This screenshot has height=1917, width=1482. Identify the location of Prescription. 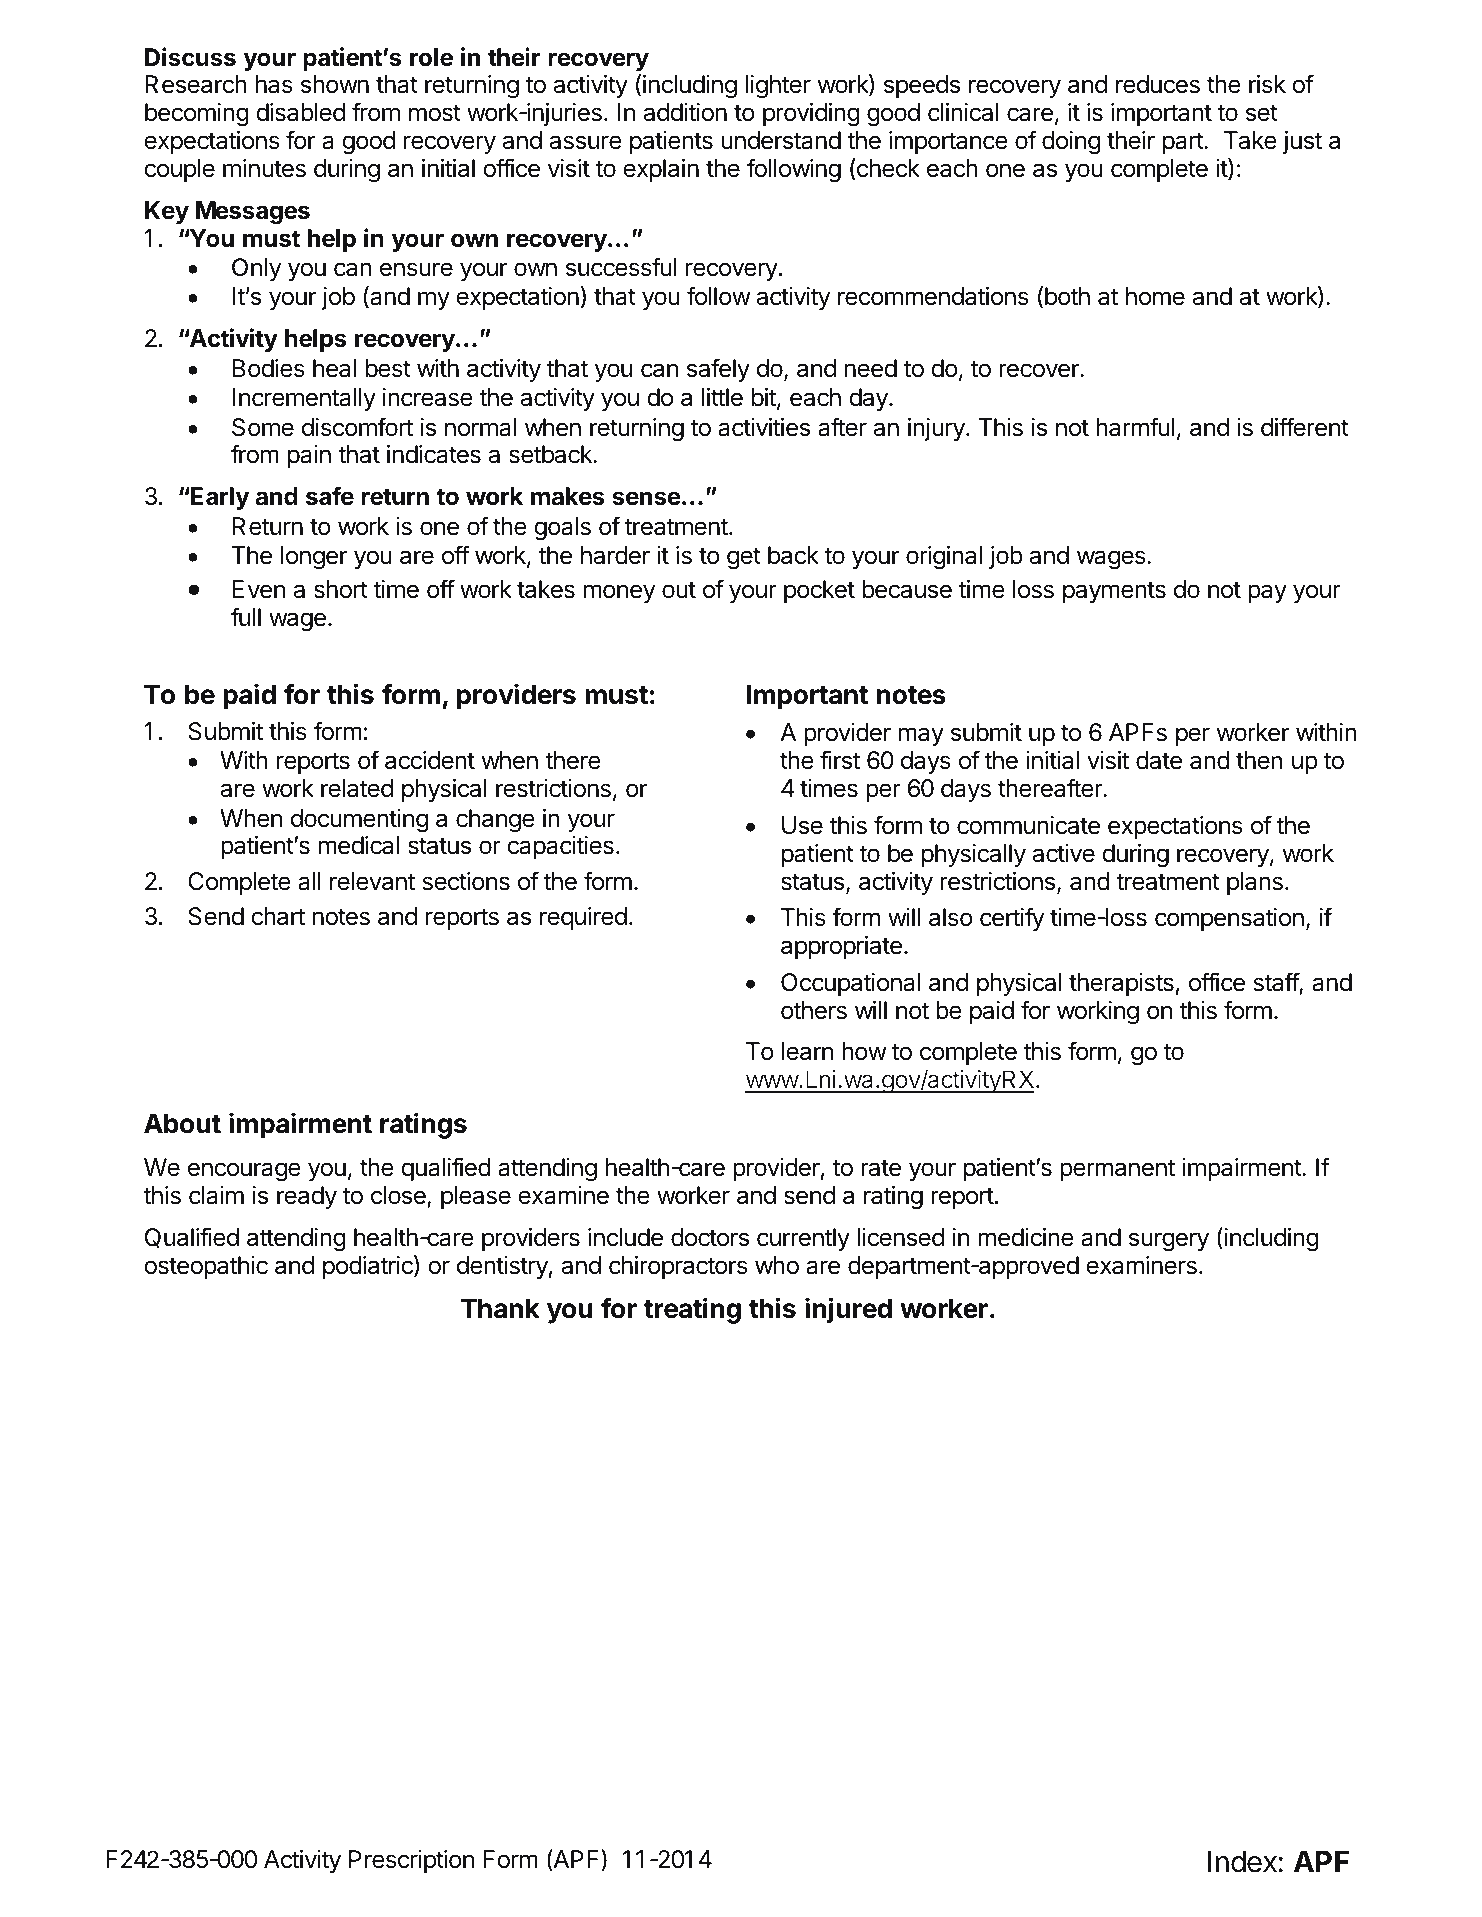
(411, 1861).
